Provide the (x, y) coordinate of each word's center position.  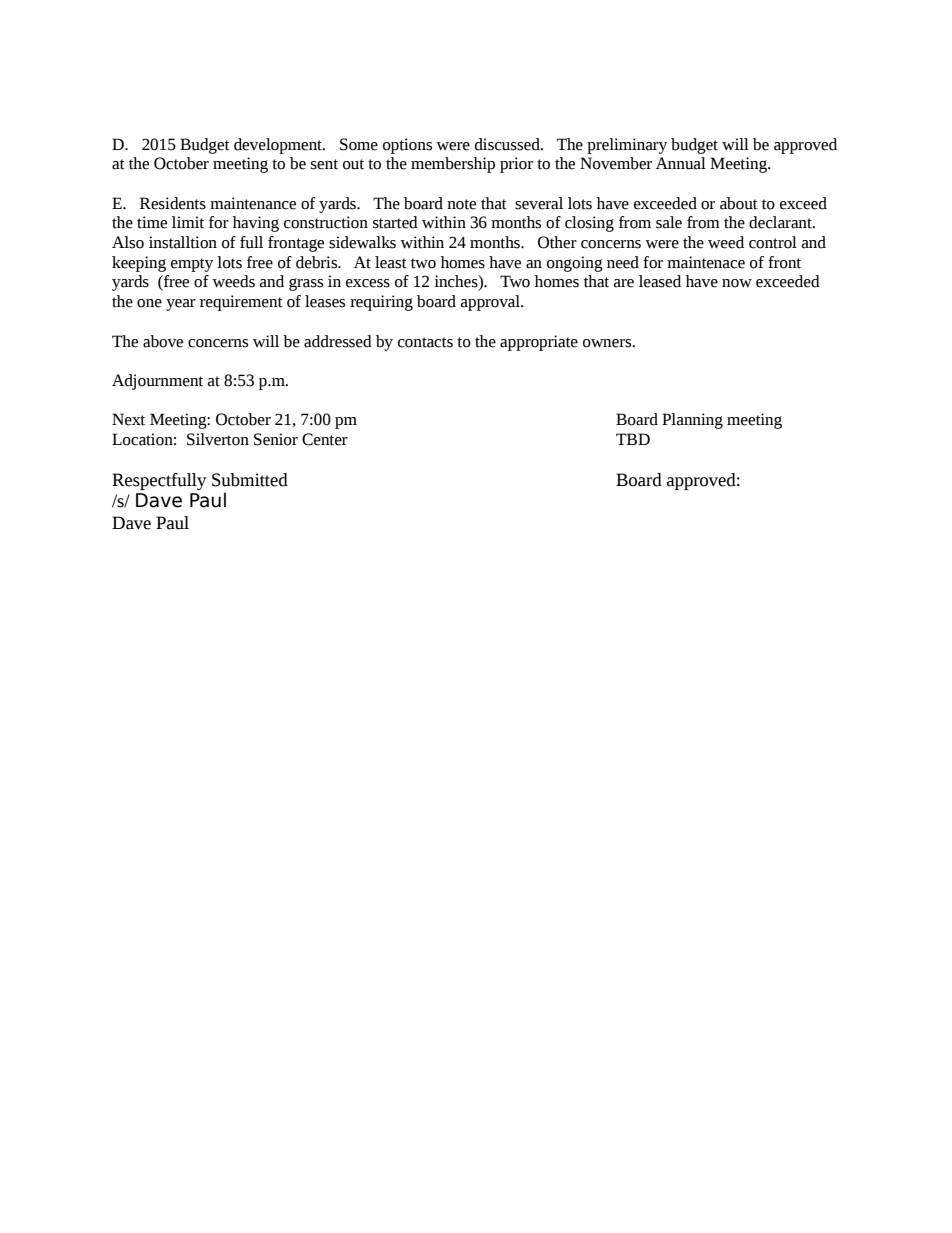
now (737, 283)
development (279, 146)
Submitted (250, 480)
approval (491, 303)
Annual (681, 163)
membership (453, 165)
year (181, 305)
